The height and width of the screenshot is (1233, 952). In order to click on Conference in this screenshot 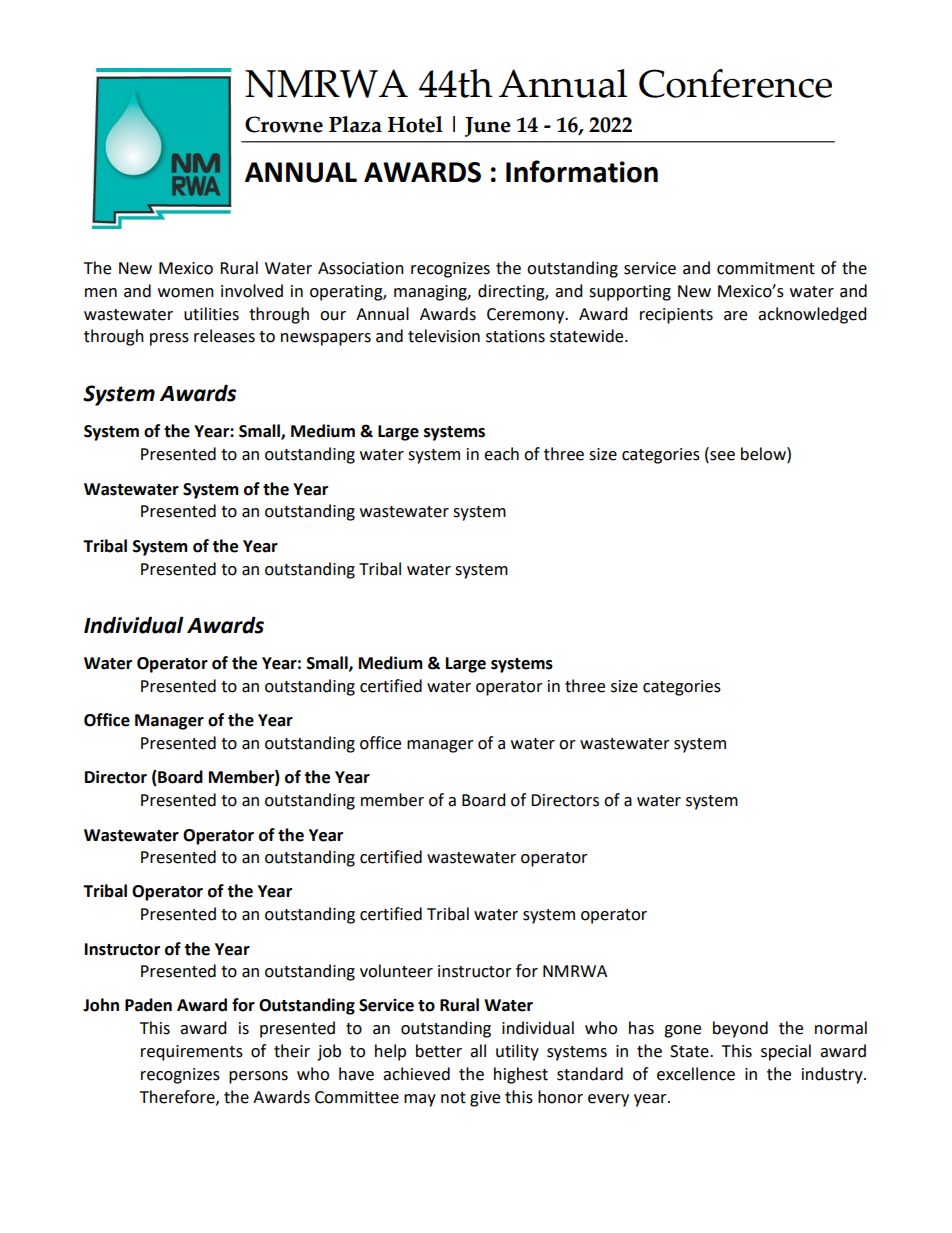, I will do `click(735, 83)`.
